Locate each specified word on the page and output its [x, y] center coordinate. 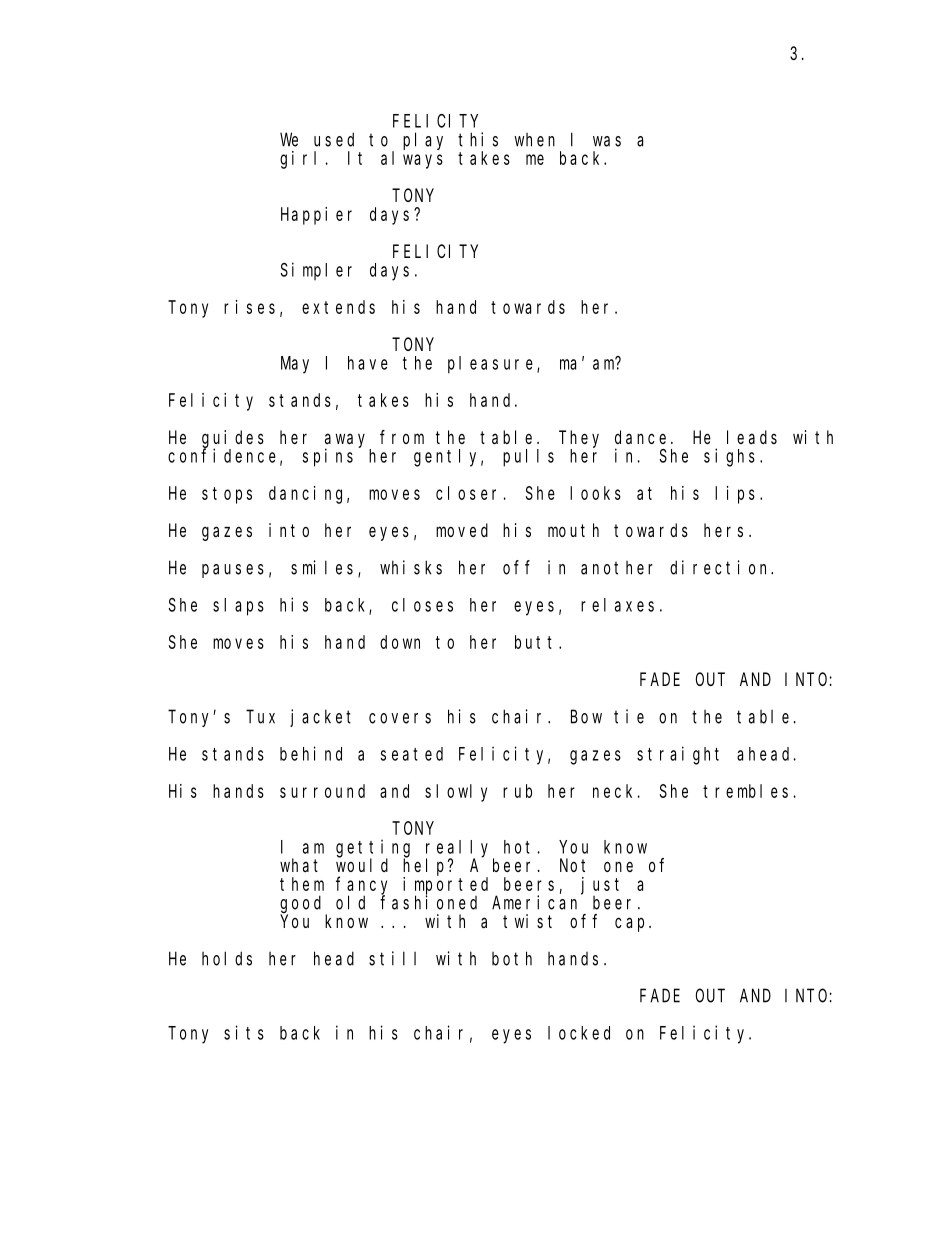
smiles [325, 568]
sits [244, 1032]
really [460, 849]
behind [311, 753]
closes [422, 605]
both [512, 958]
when [534, 140]
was [607, 141]
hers [723, 530]
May [295, 365]
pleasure [493, 365]
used [334, 139]
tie [629, 716]
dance [640, 437]
